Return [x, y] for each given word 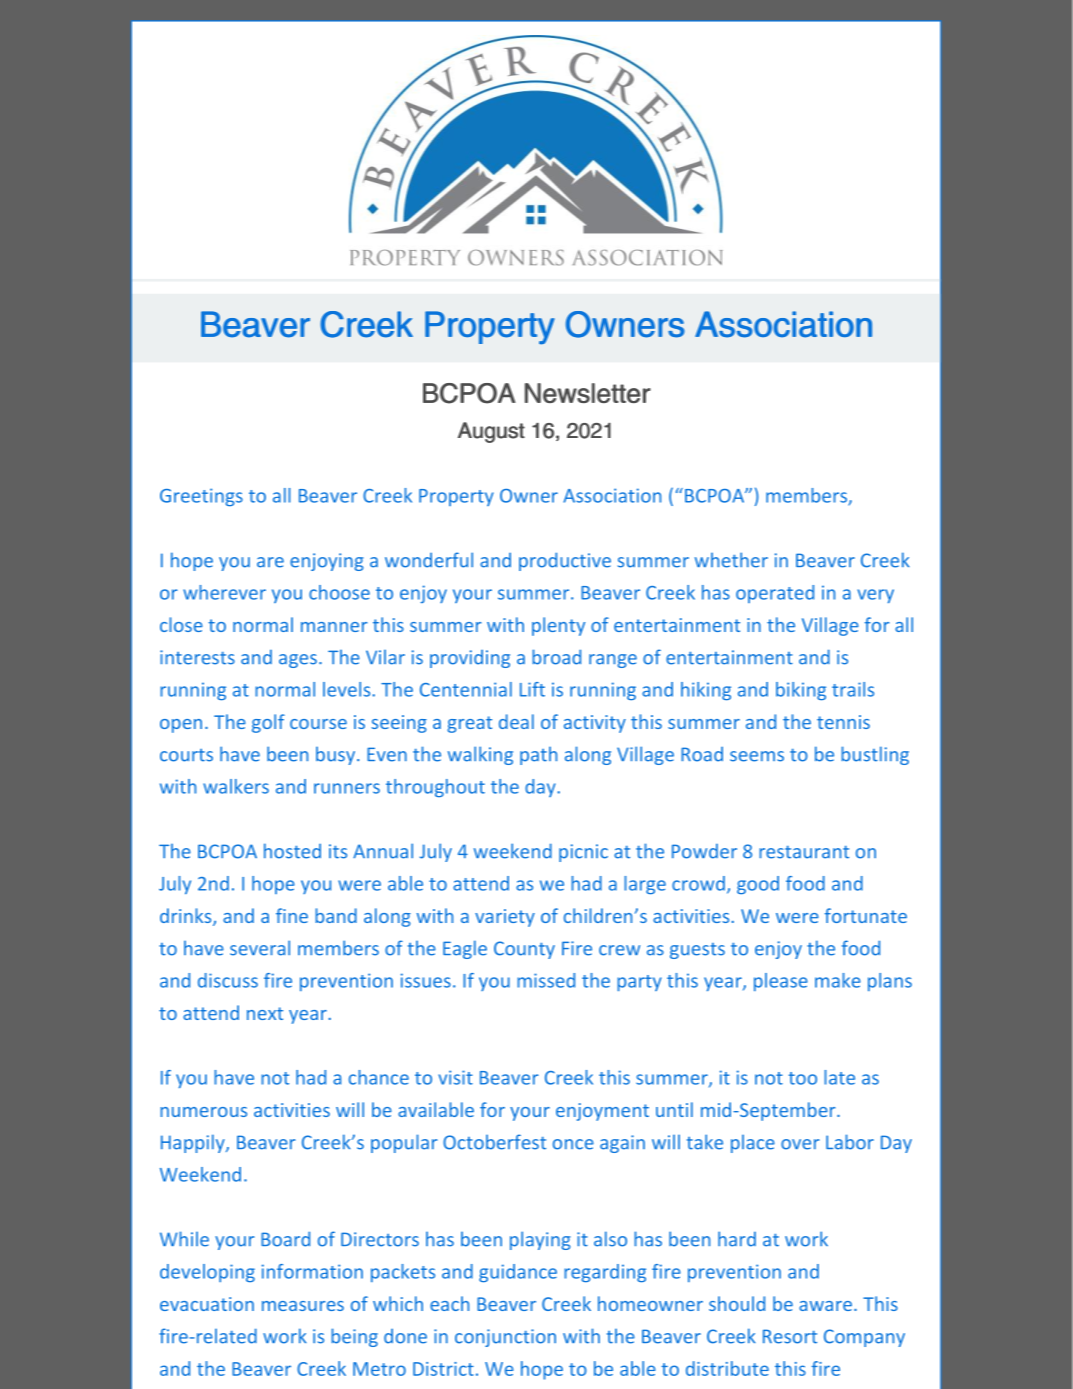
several [260, 948]
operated [775, 594]
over [800, 1144]
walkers [236, 786]
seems [757, 756]
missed [546, 980]
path [538, 756]
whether [731, 560]
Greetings [201, 497]
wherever [224, 592]
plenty [558, 626]
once [573, 1144]
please [781, 982]
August [491, 432]
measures [303, 1306]
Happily [194, 1143]
